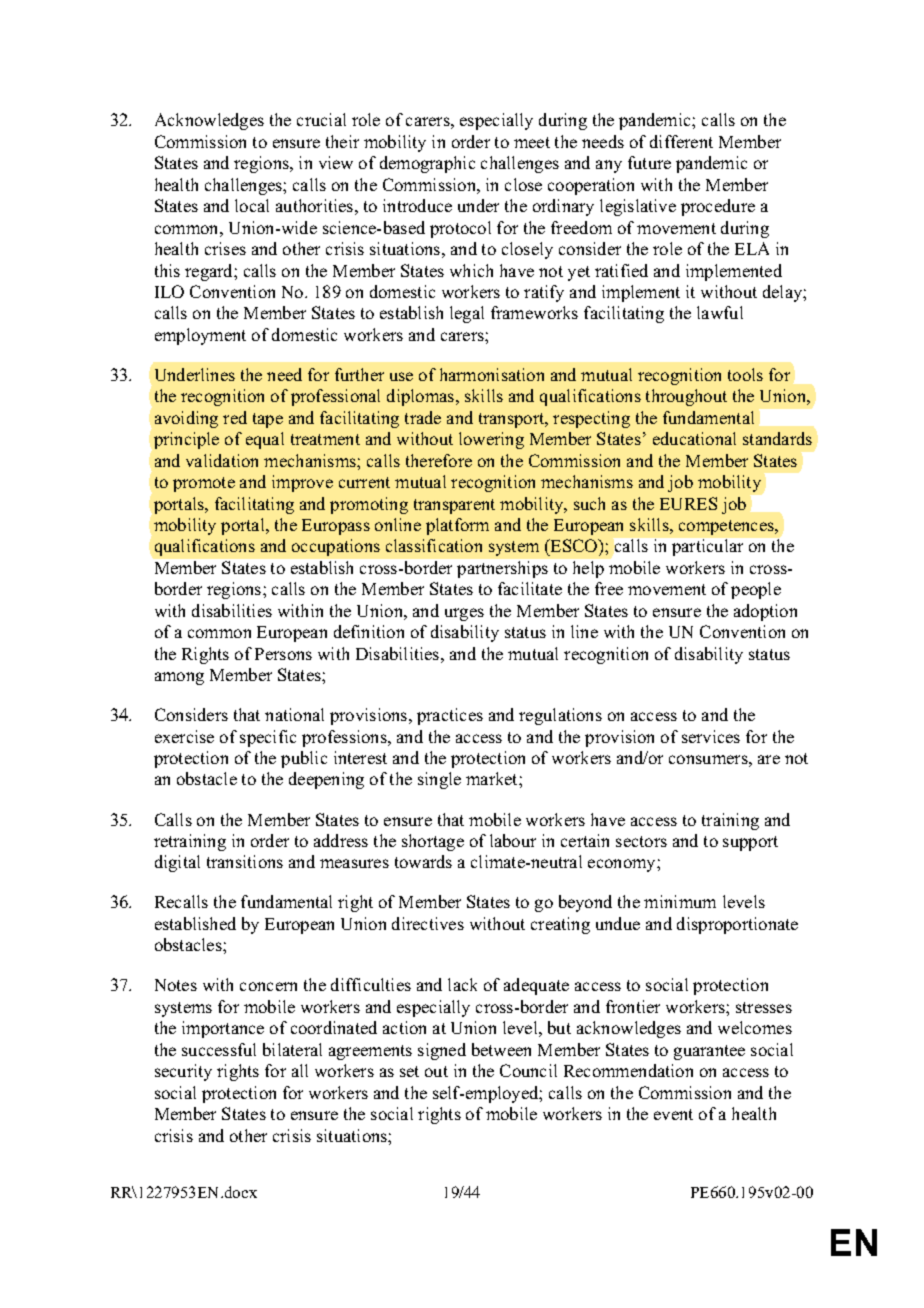 The height and width of the screenshot is (1308, 924). What do you see at coordinates (756, 590) in the screenshot?
I see `people` at bounding box center [756, 590].
